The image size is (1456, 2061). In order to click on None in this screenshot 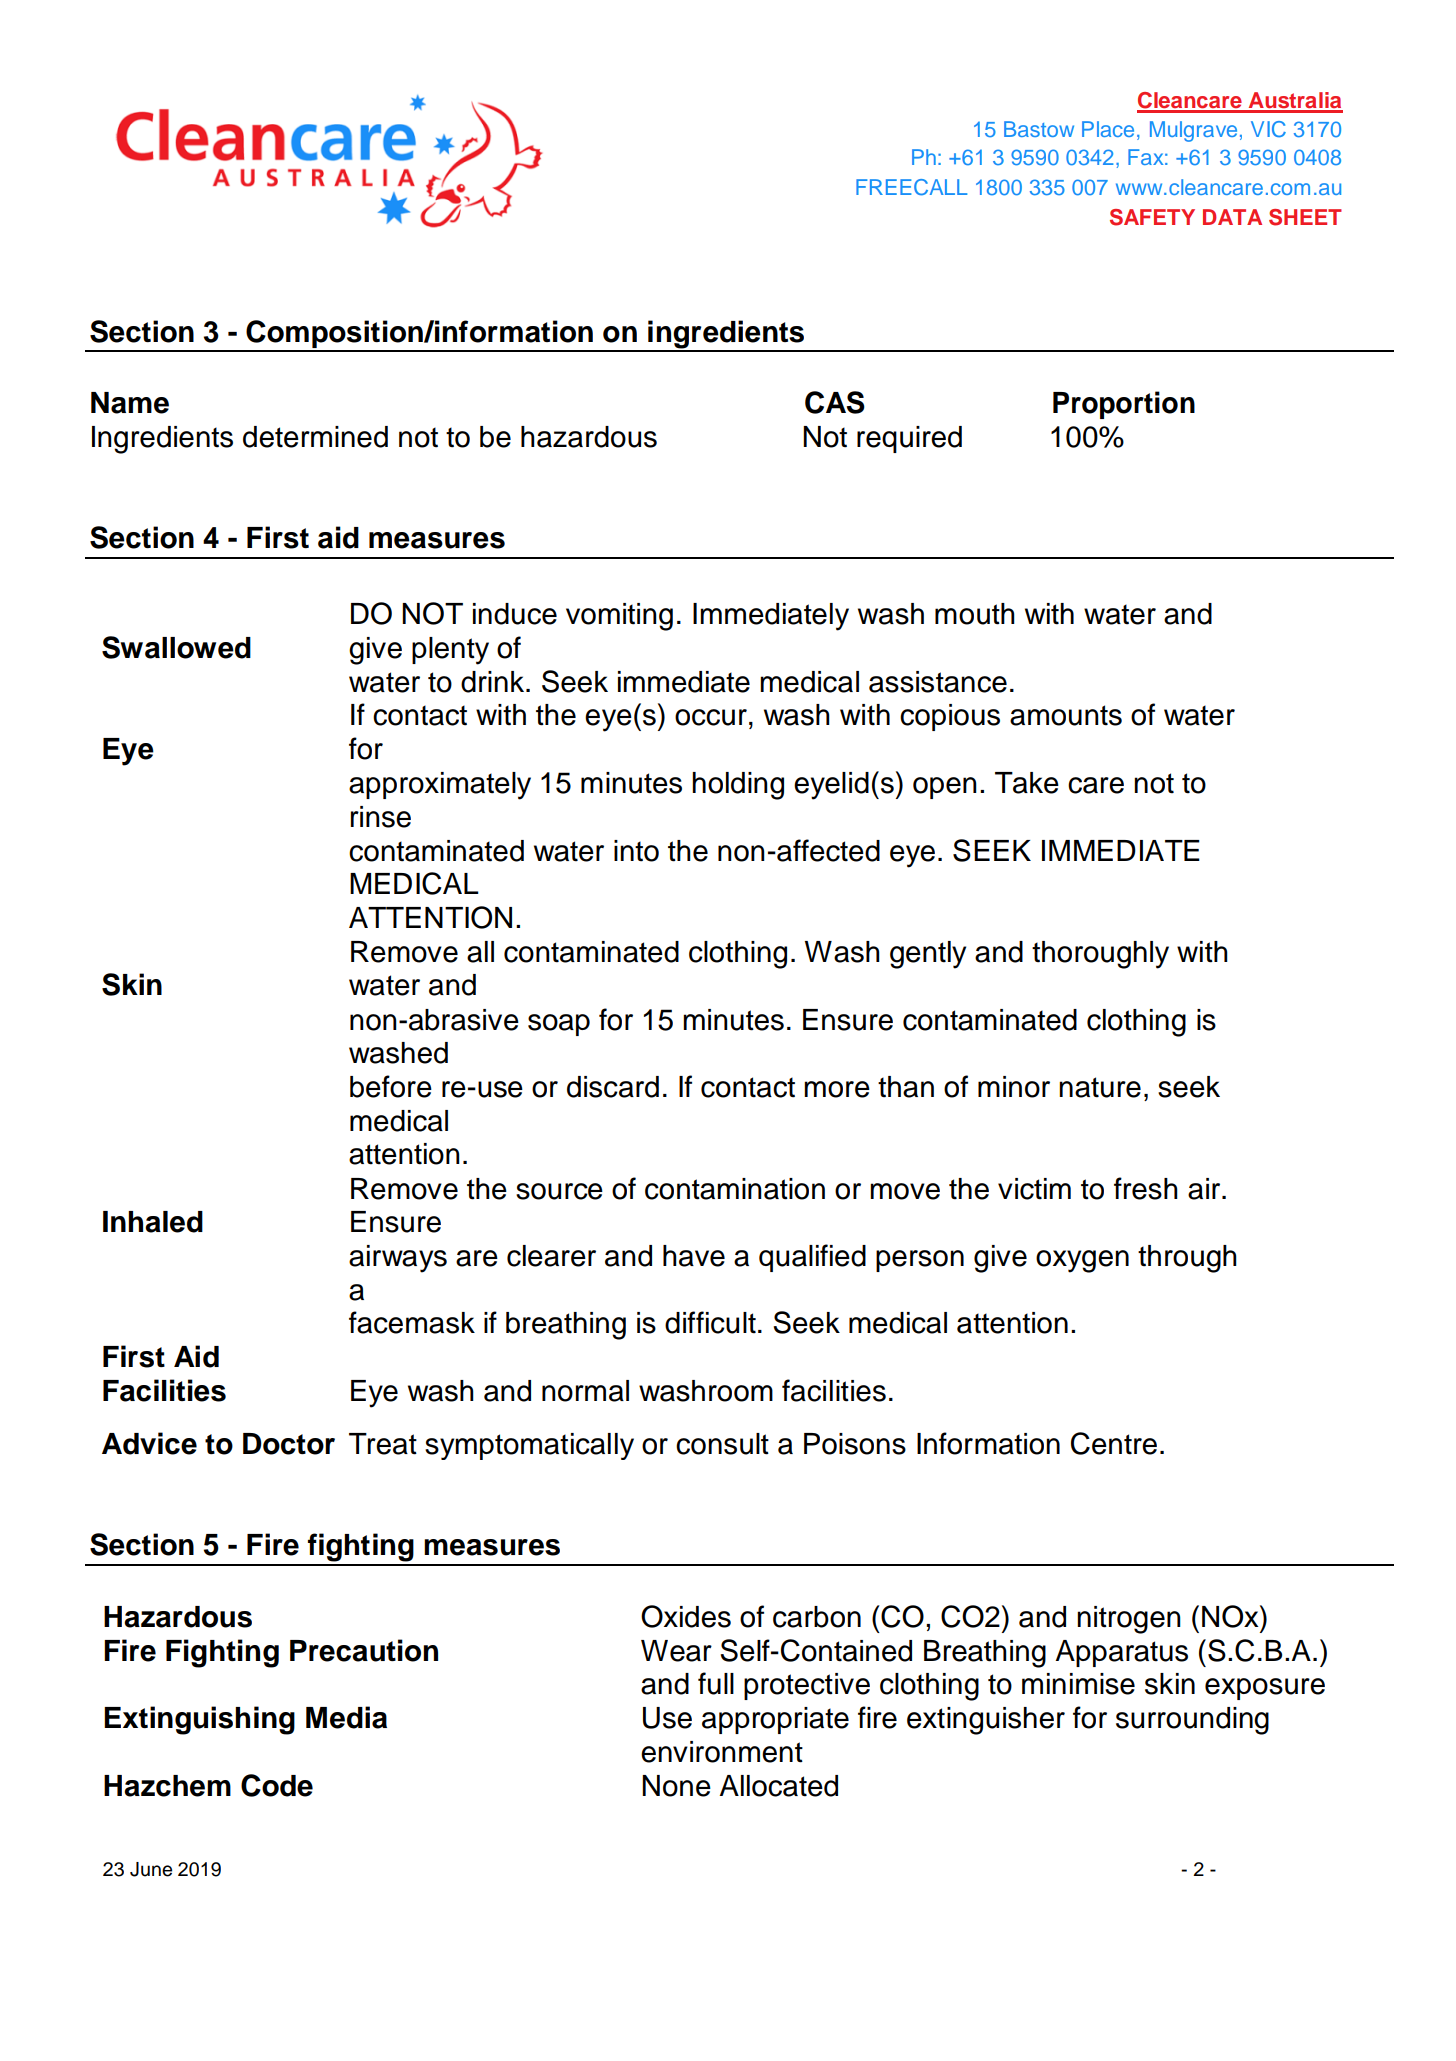, I will do `click(676, 1786)`.
